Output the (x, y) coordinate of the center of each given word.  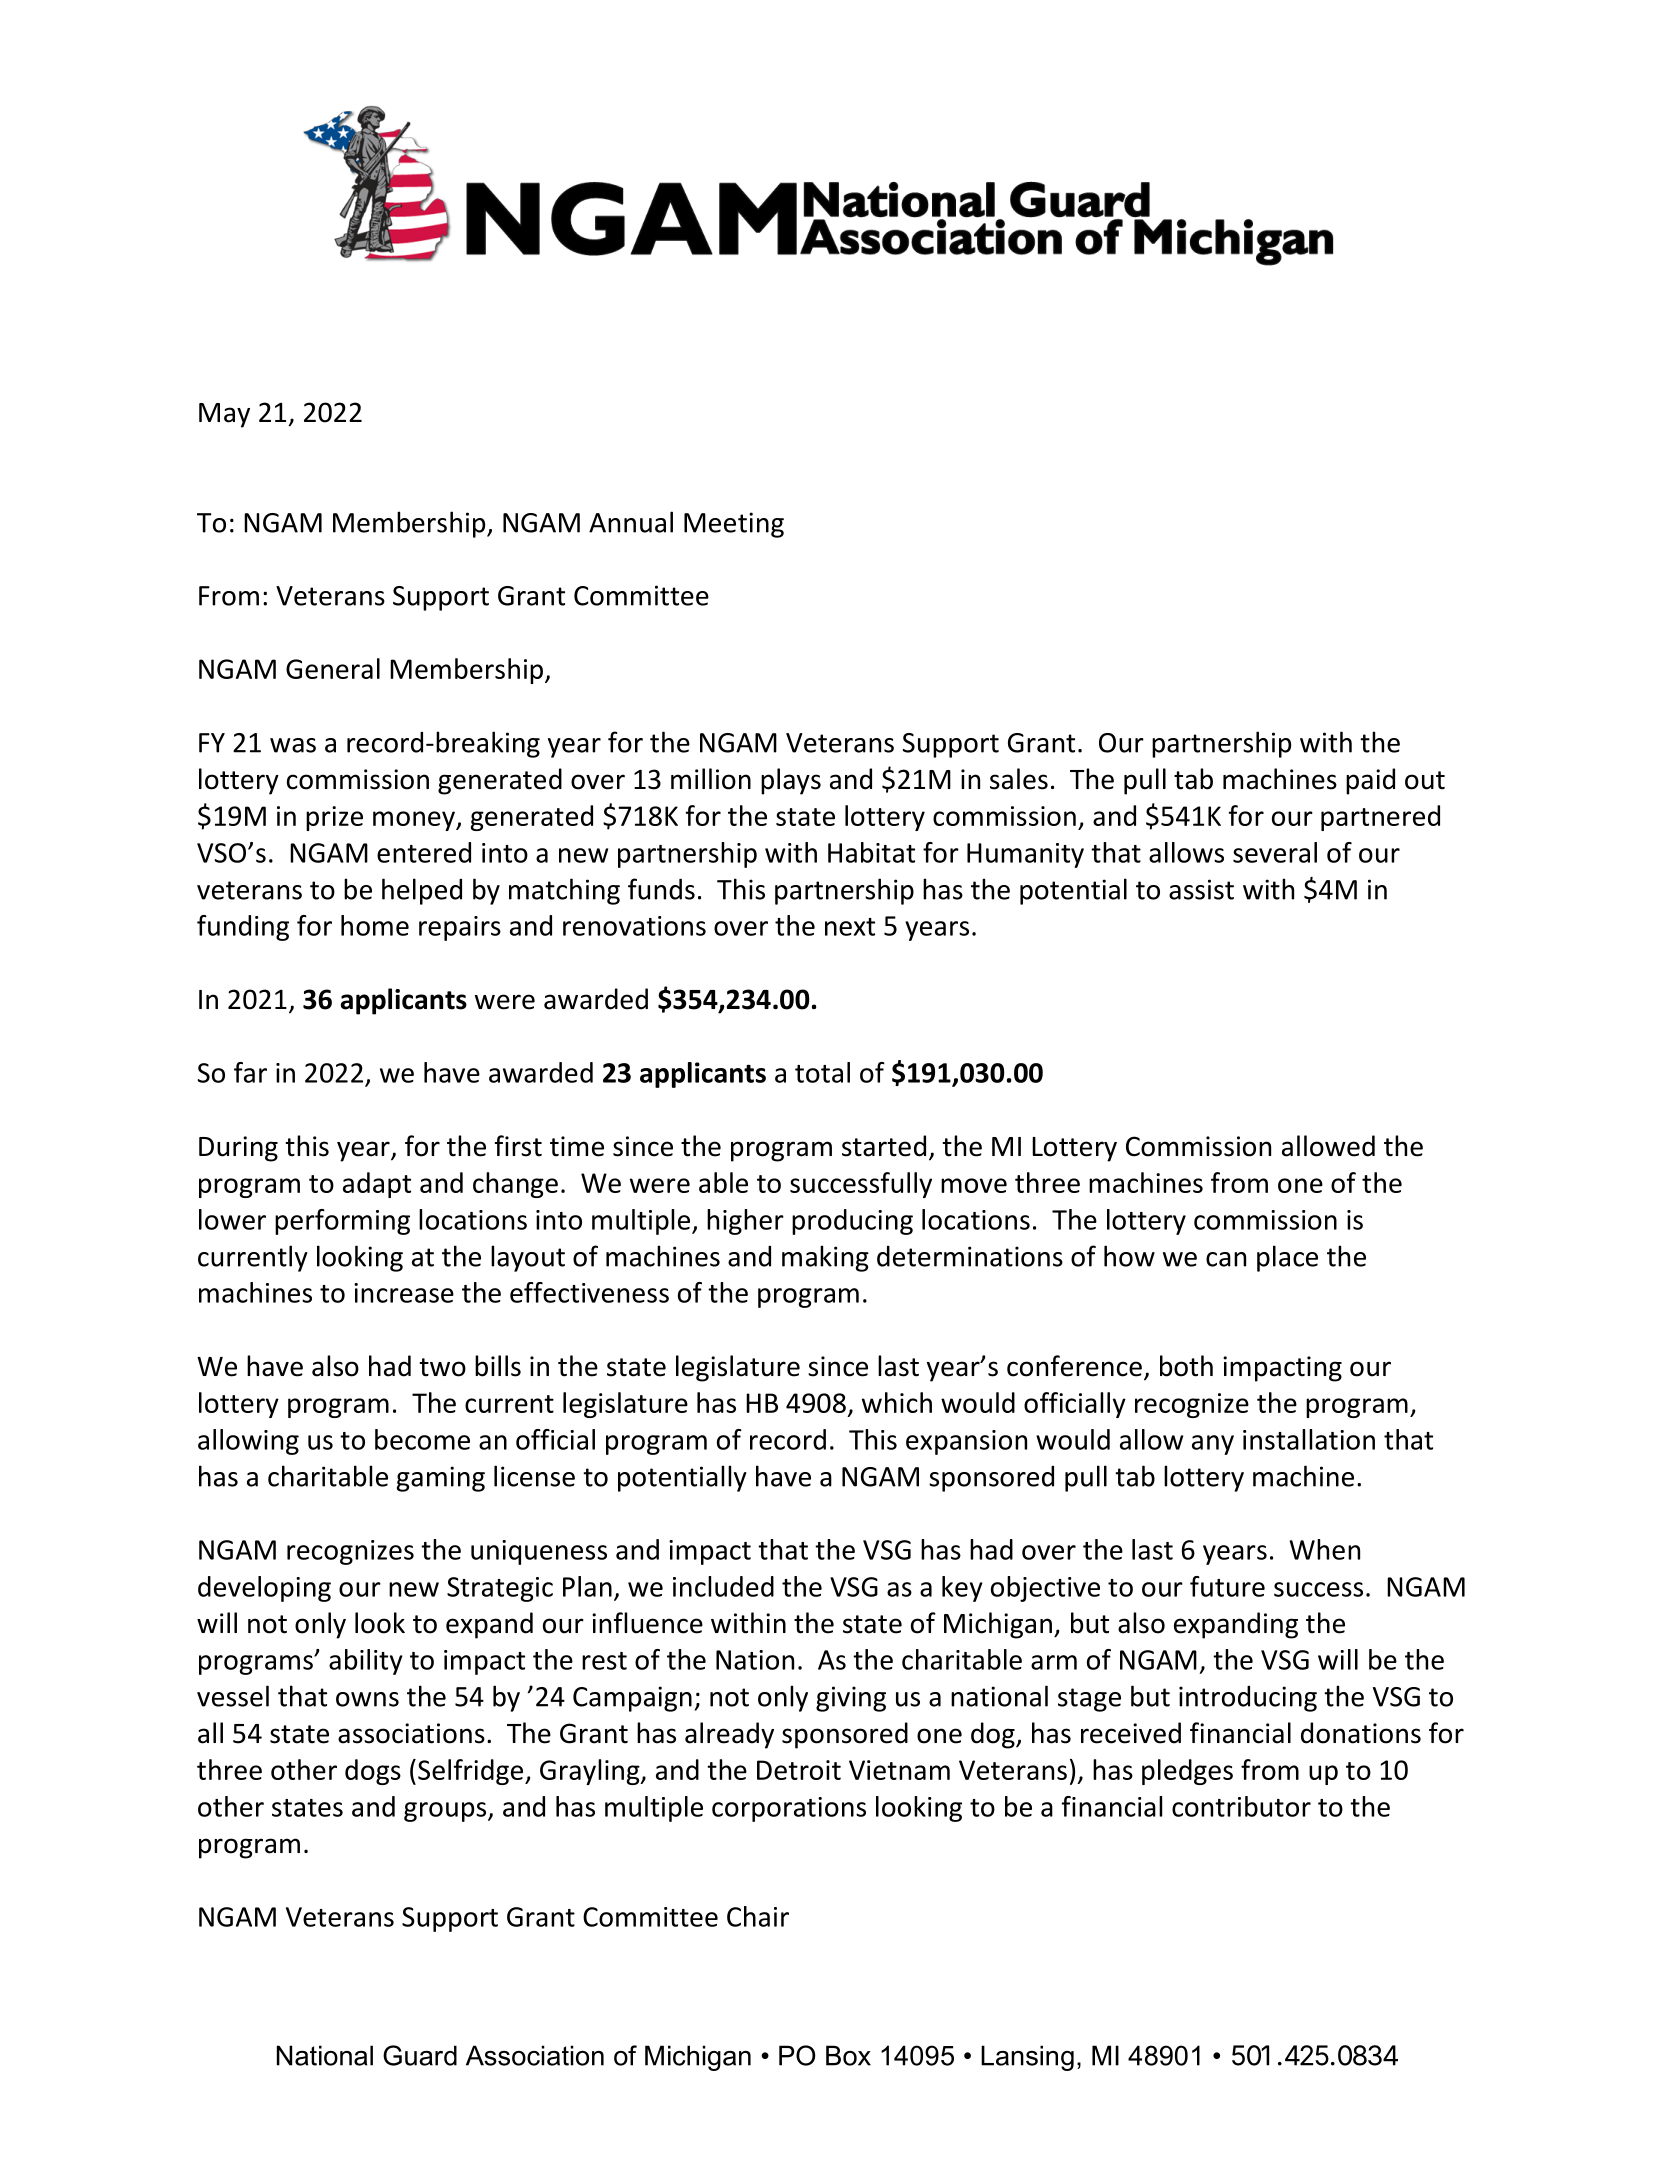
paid (1370, 781)
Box (848, 2055)
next (850, 927)
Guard (420, 2055)
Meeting (734, 525)
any (1213, 1445)
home (375, 925)
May (224, 415)
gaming (441, 1479)
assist (1201, 889)
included (723, 1586)
